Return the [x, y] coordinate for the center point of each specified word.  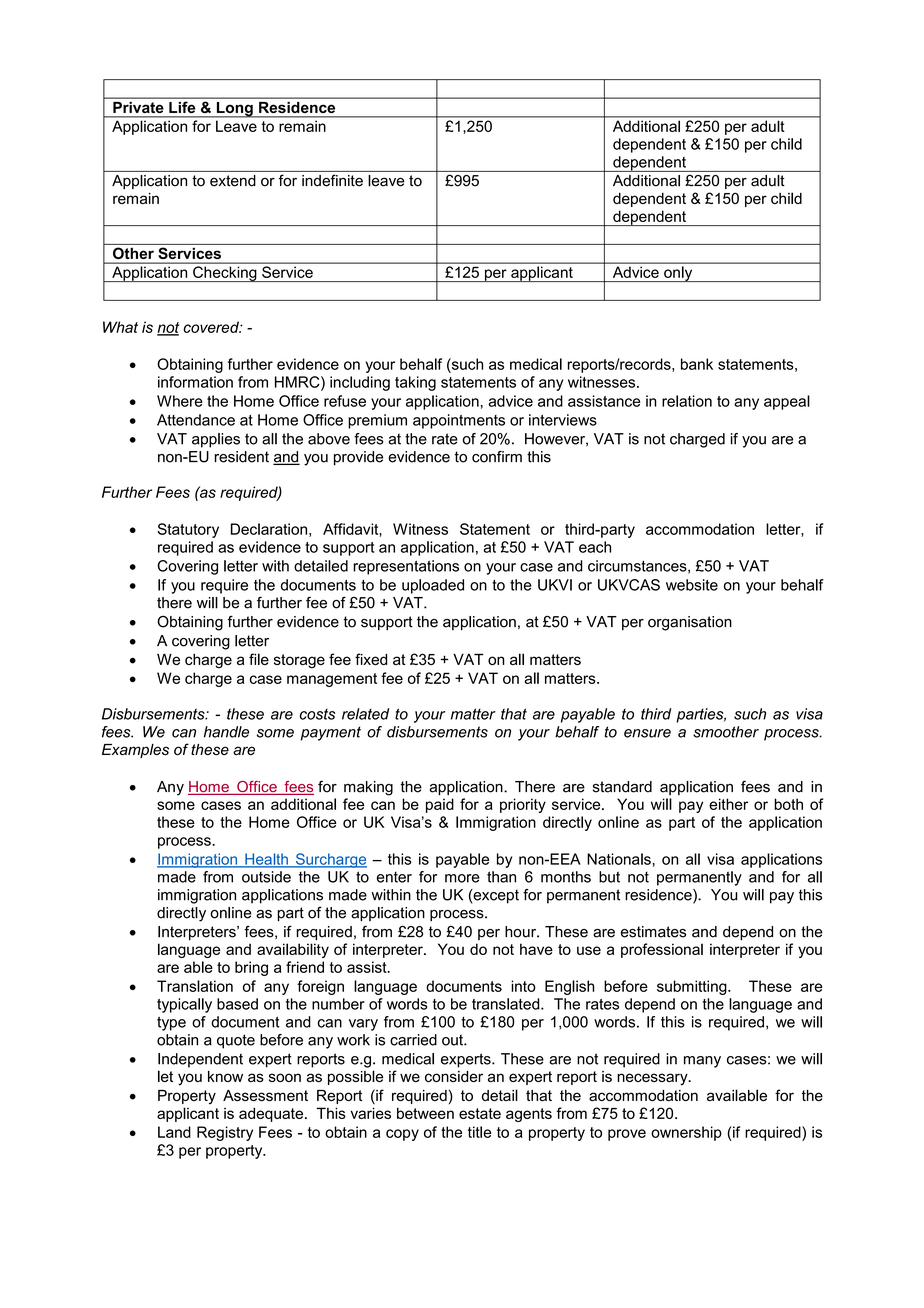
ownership [686, 1133]
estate [480, 1113]
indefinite [332, 180]
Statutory [188, 530]
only [678, 274]
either [728, 804]
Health [266, 860]
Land [174, 1132]
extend [233, 181]
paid [440, 805]
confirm [497, 457]
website [692, 585]
